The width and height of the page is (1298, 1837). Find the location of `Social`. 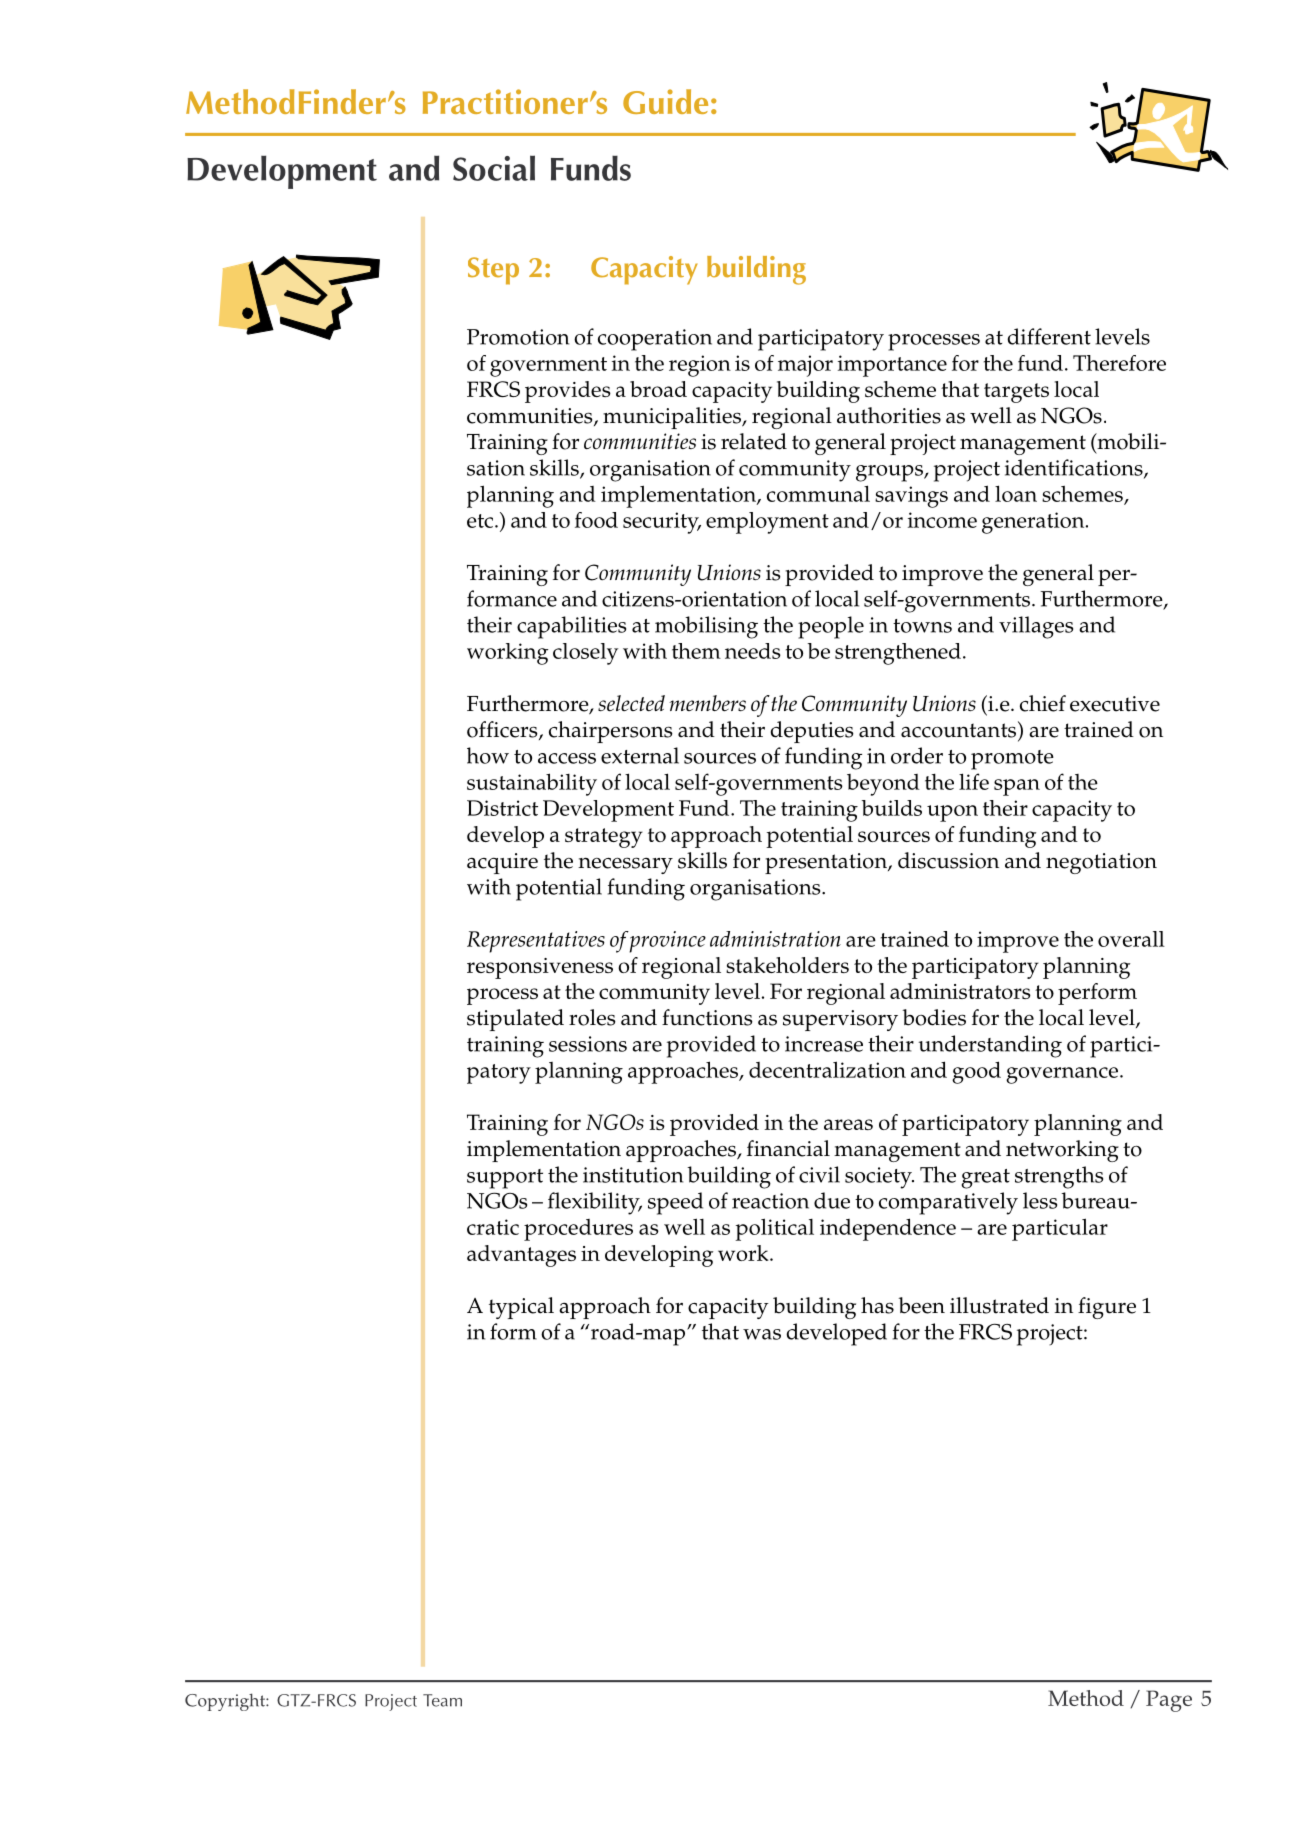

Social is located at coordinates (494, 168).
